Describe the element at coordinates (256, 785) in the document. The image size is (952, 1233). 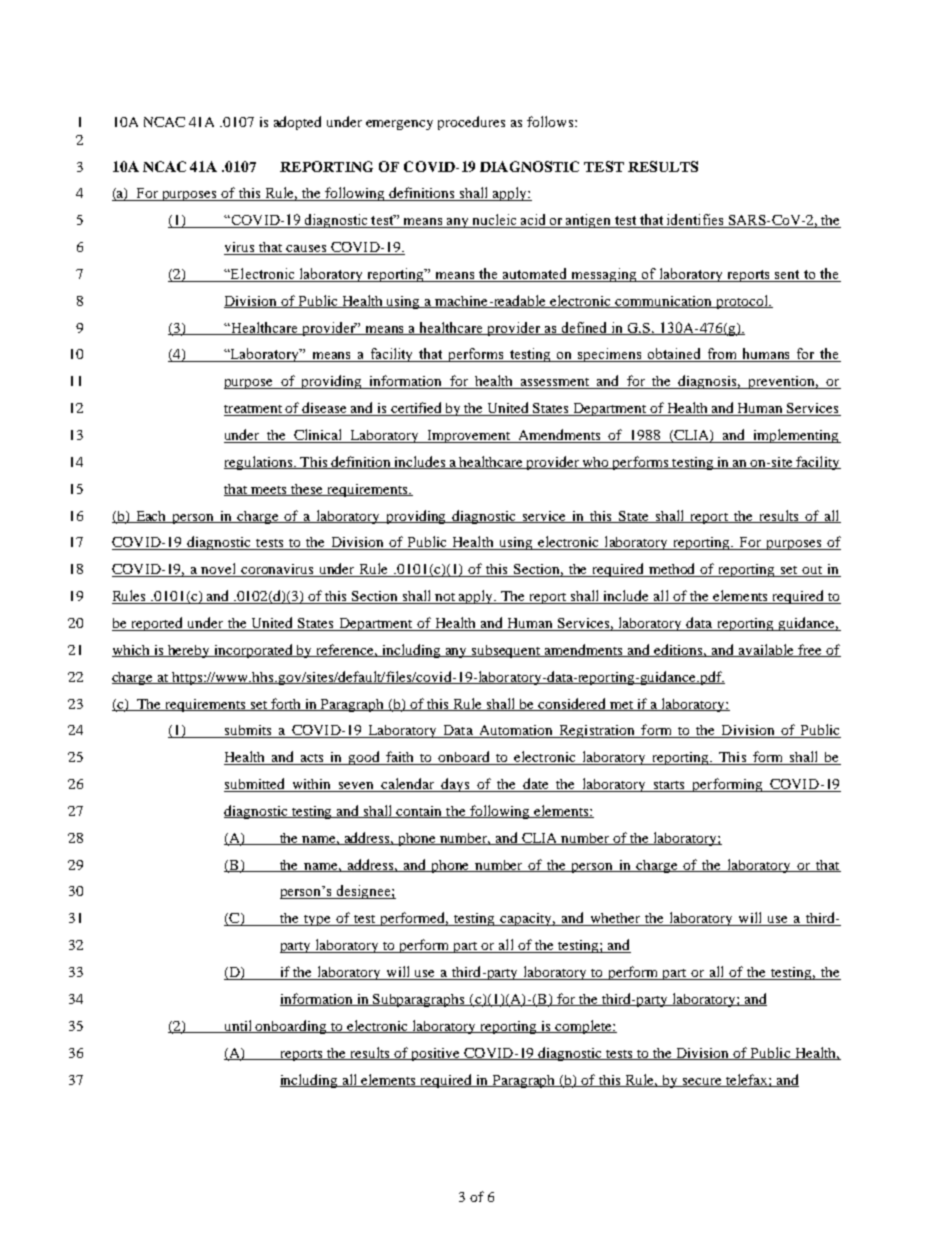
I see `submitted` at that location.
